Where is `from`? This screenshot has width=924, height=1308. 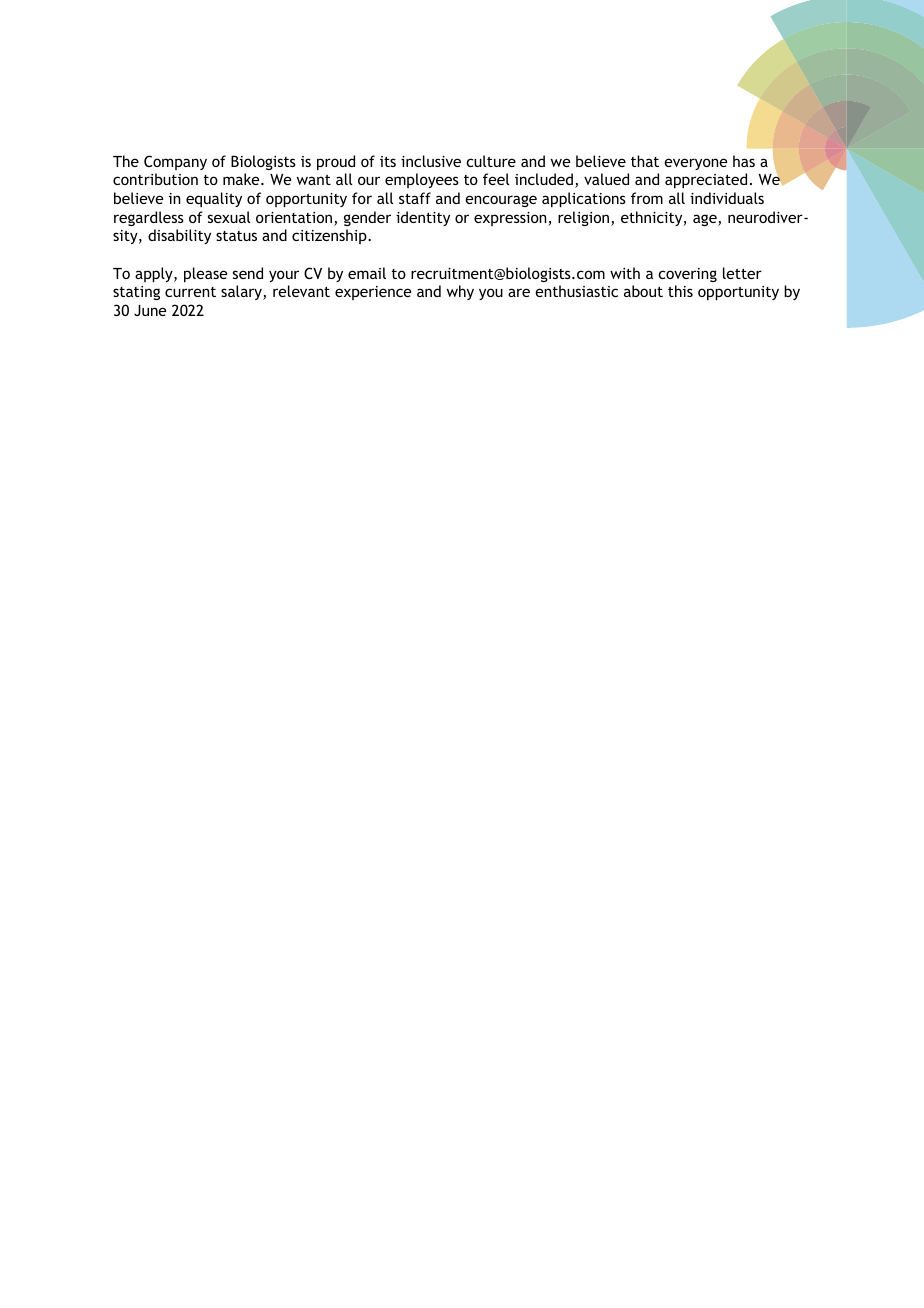
from is located at coordinates (647, 198).
